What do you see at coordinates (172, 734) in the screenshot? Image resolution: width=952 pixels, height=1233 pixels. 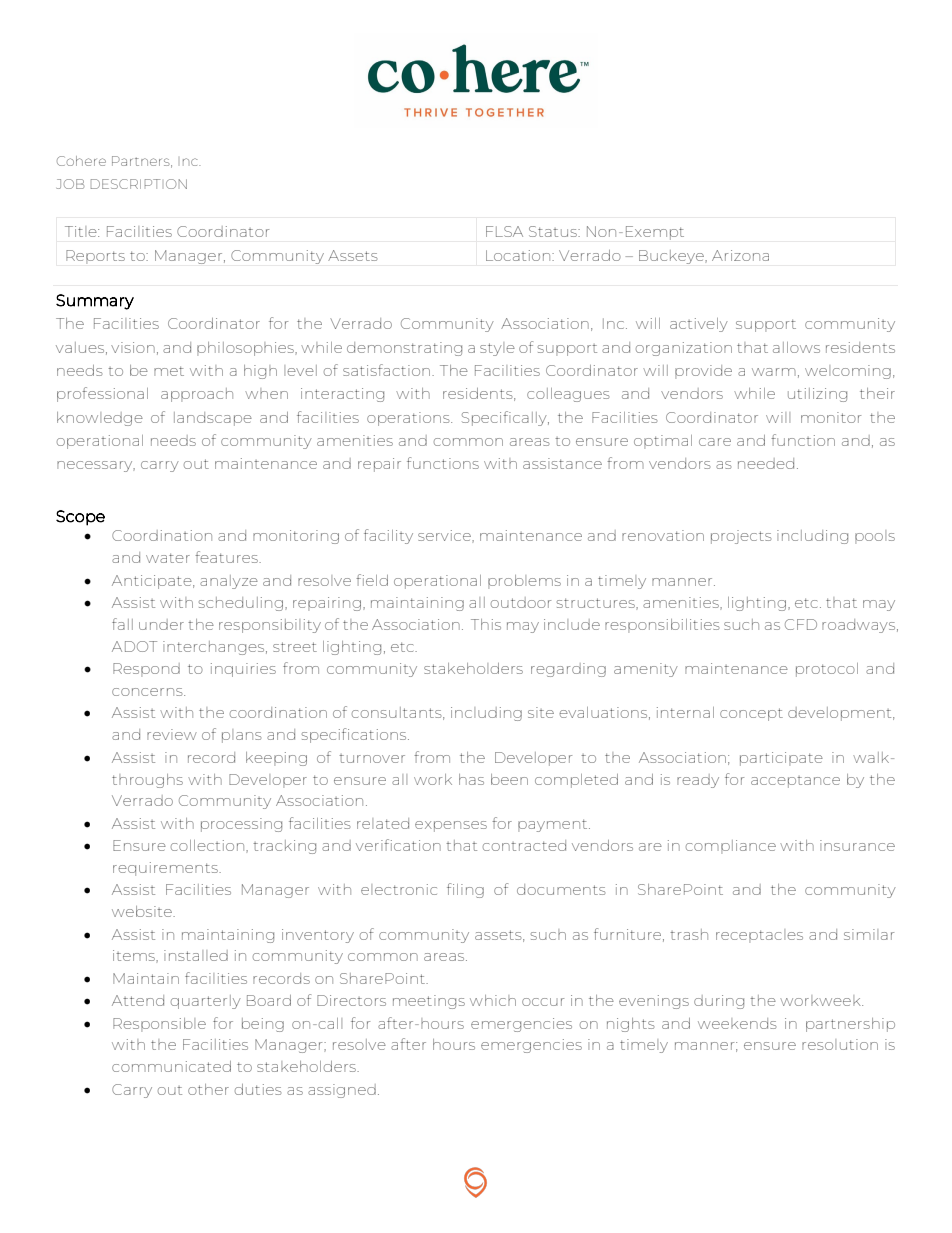 I see `review` at bounding box center [172, 734].
